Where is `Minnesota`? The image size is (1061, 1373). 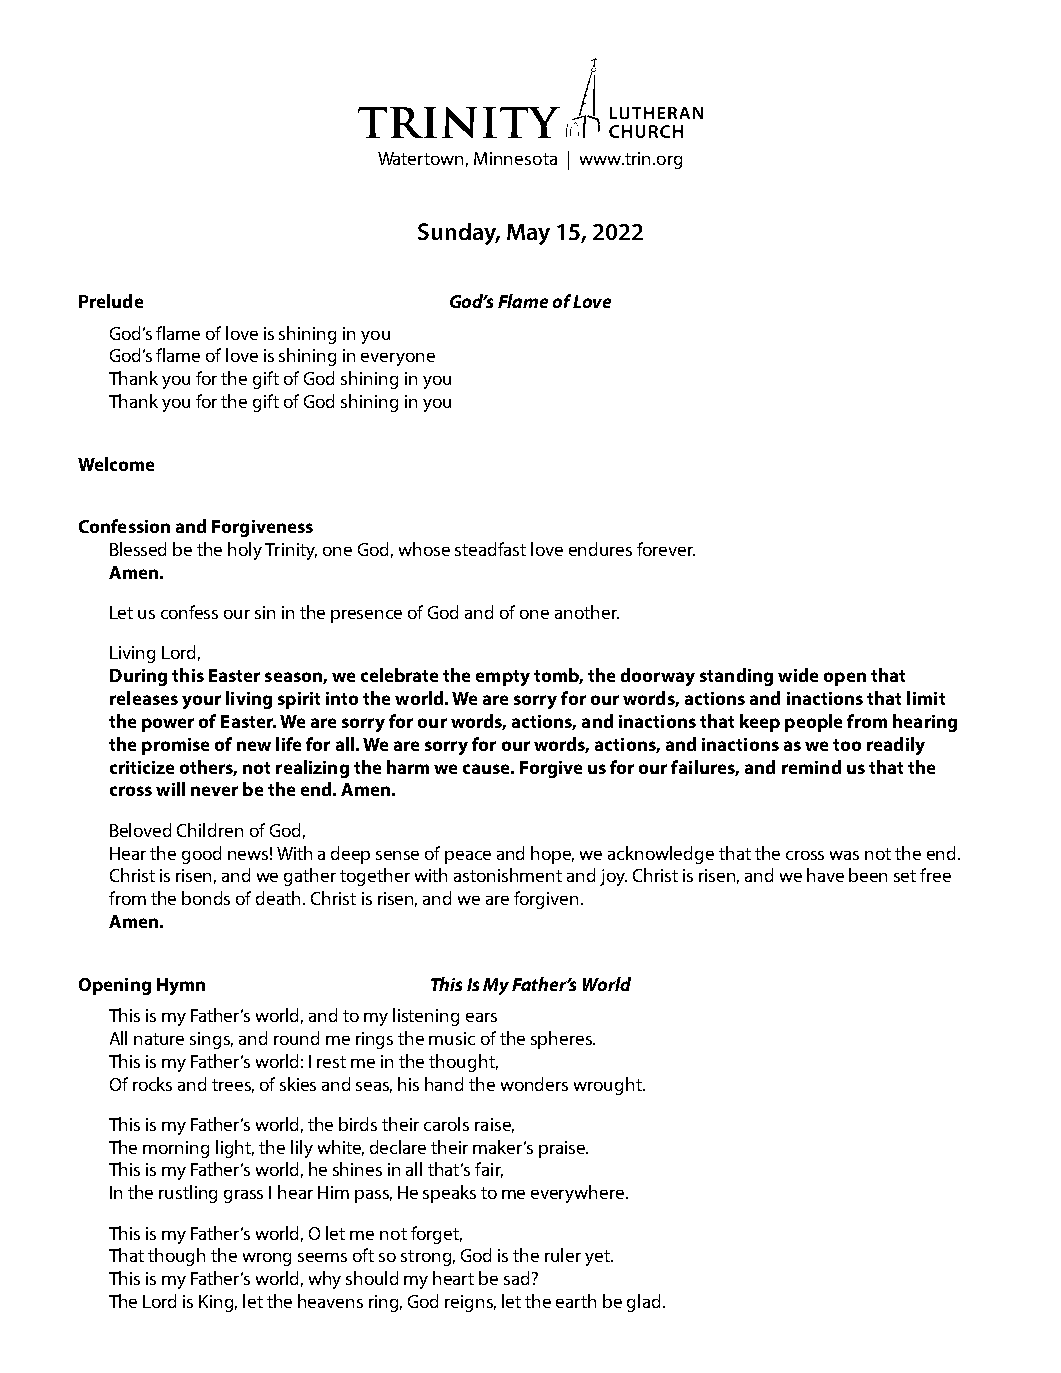
Minnesota is located at coordinates (515, 158).
